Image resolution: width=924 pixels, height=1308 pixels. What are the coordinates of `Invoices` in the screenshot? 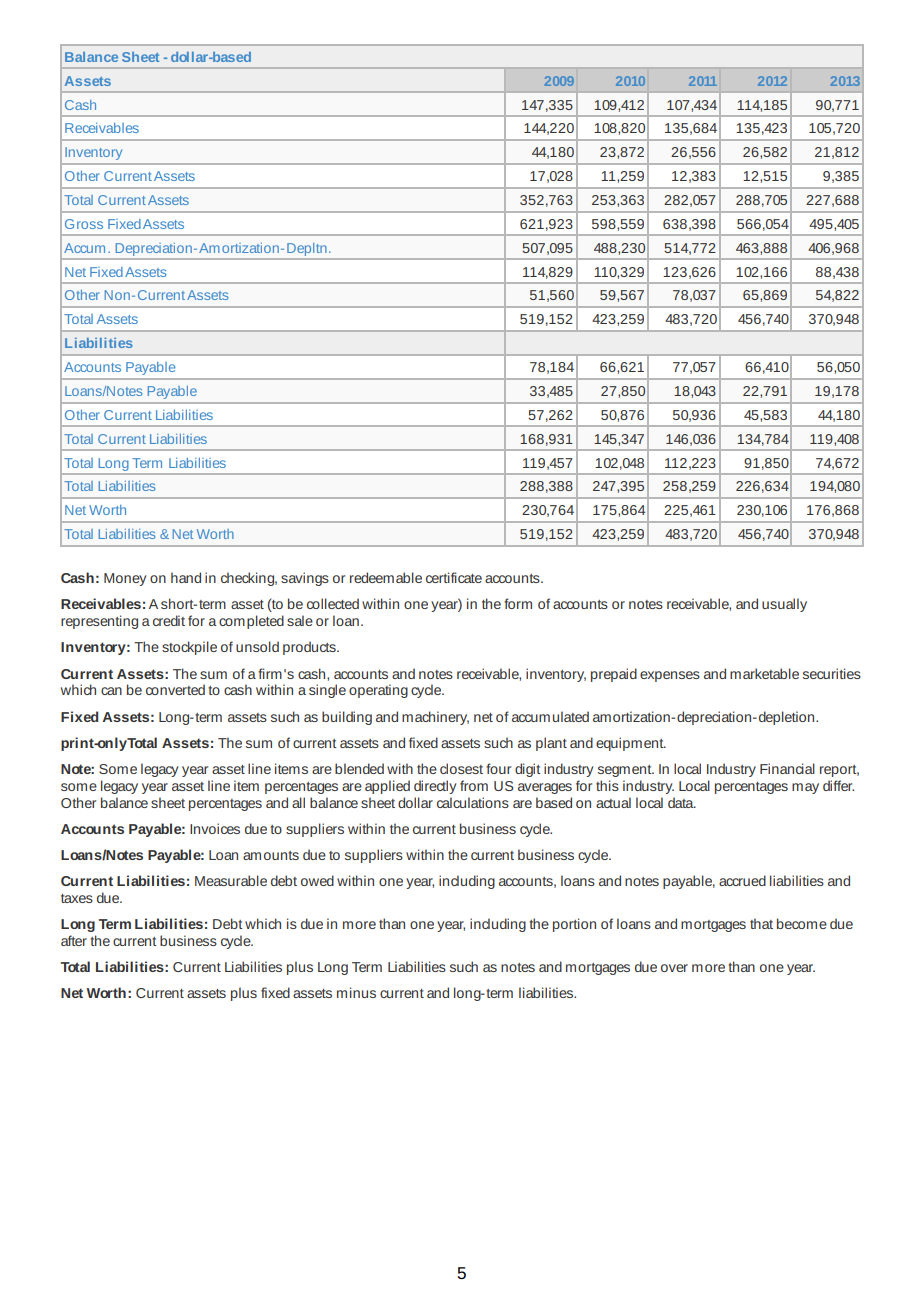 It's located at (215, 828).
